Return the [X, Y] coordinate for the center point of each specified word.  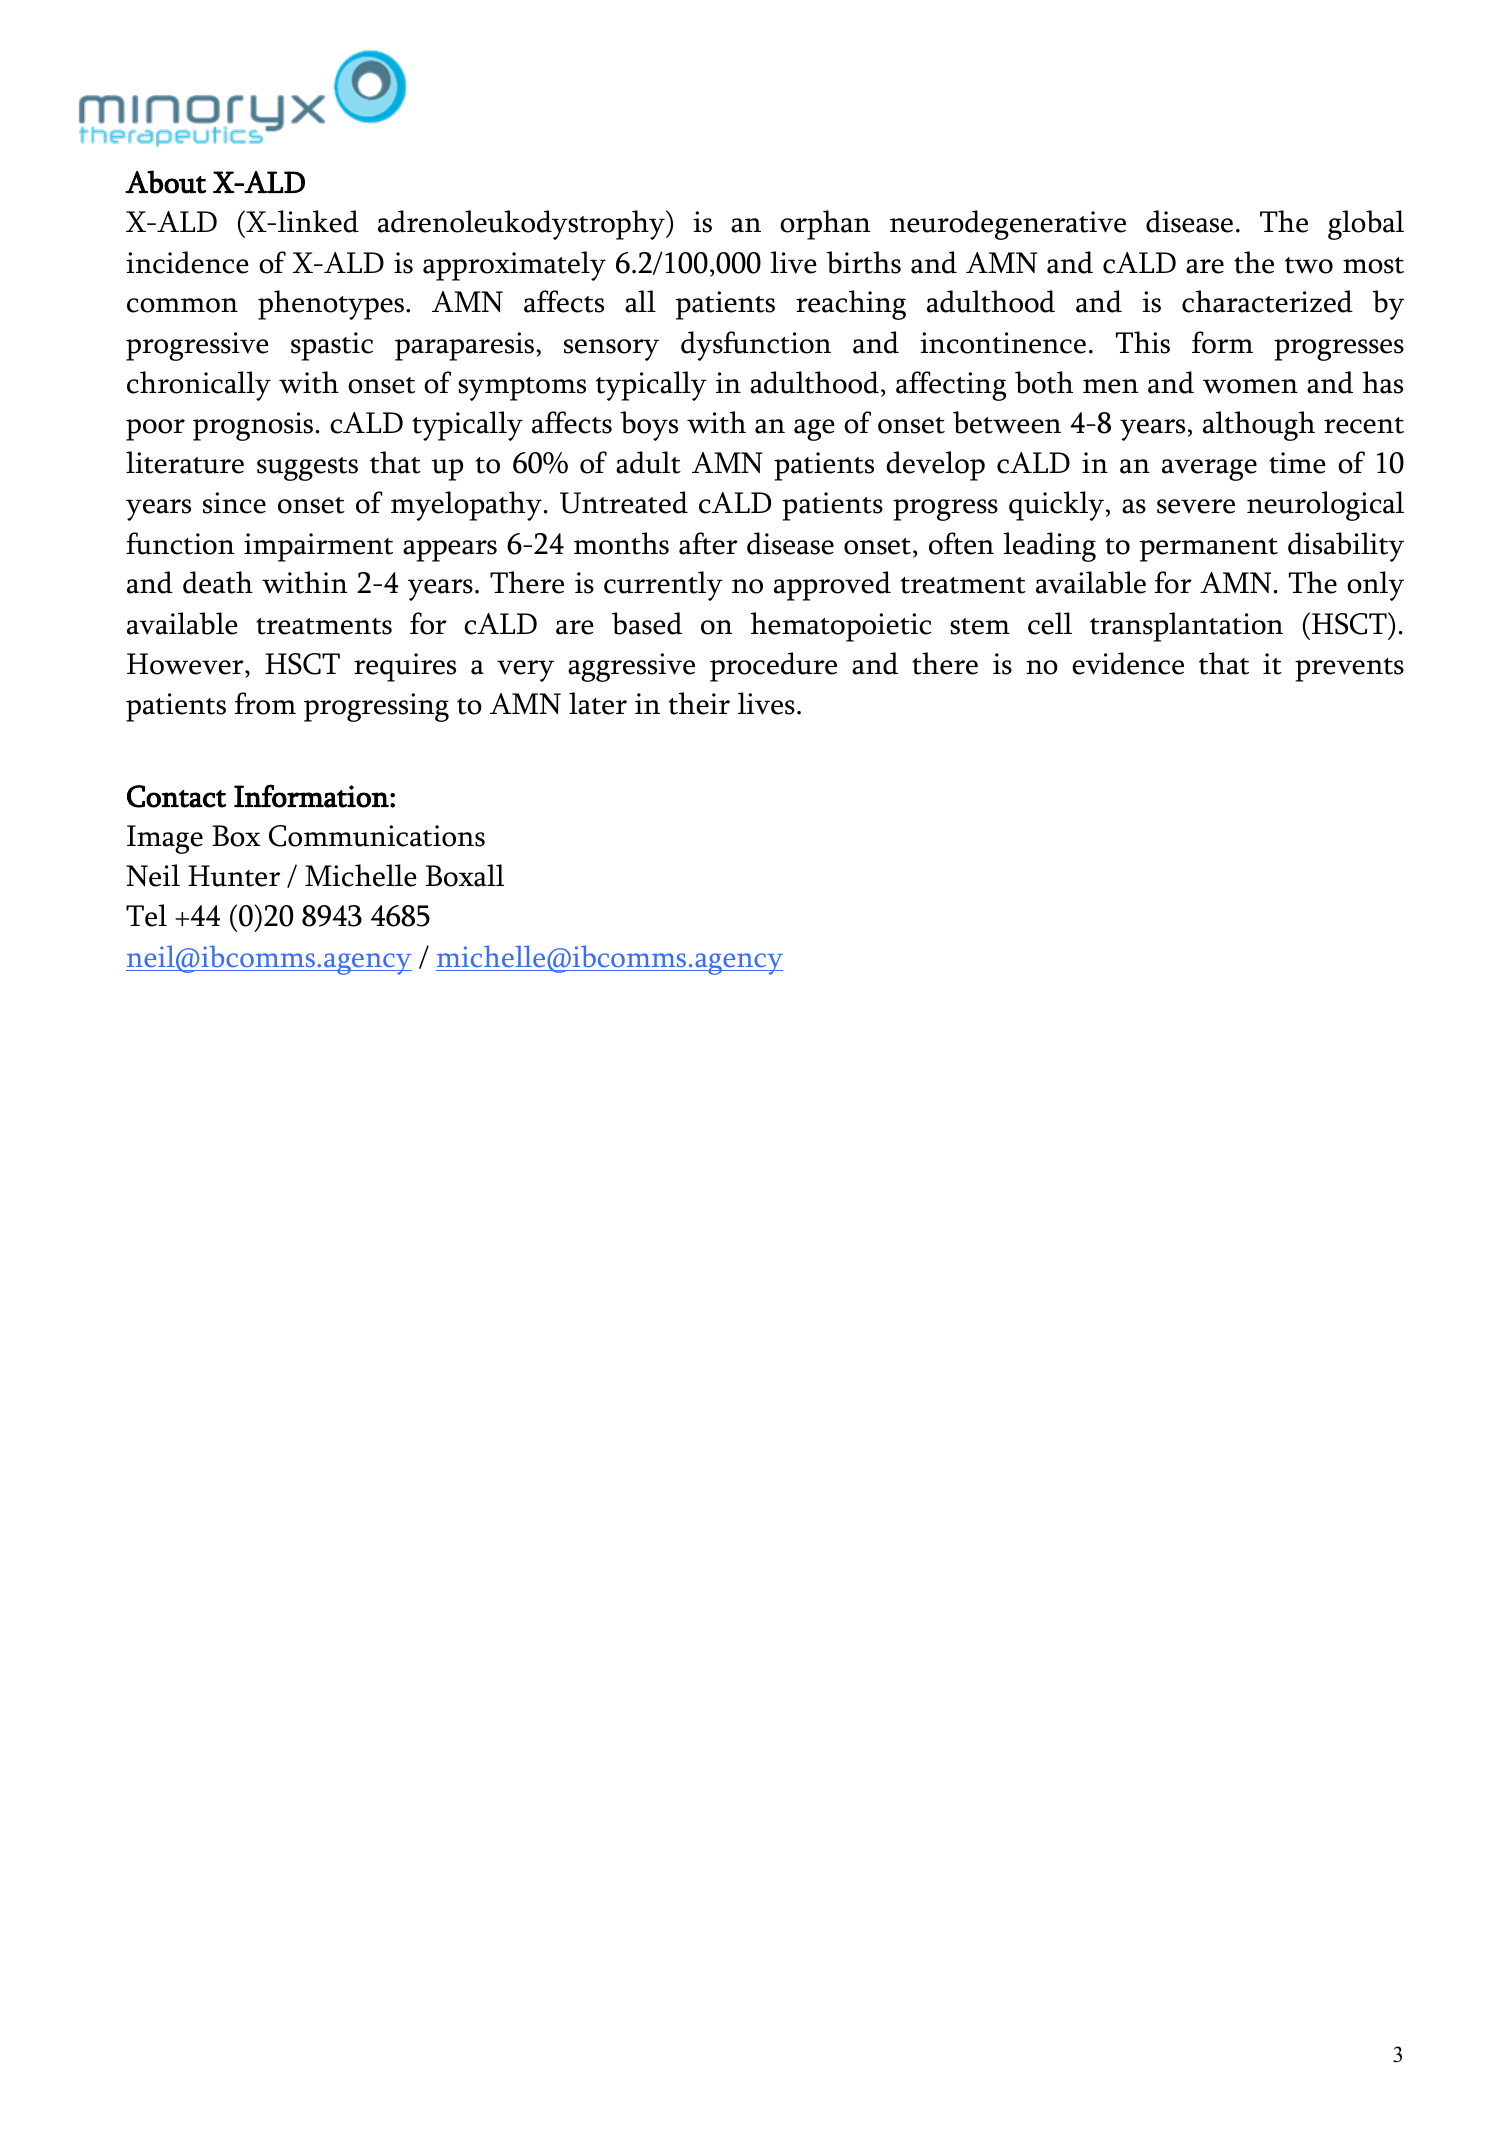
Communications [377, 836]
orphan [825, 225]
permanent [1209, 550]
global [1366, 225]
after [708, 543]
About [165, 182]
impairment [318, 547]
